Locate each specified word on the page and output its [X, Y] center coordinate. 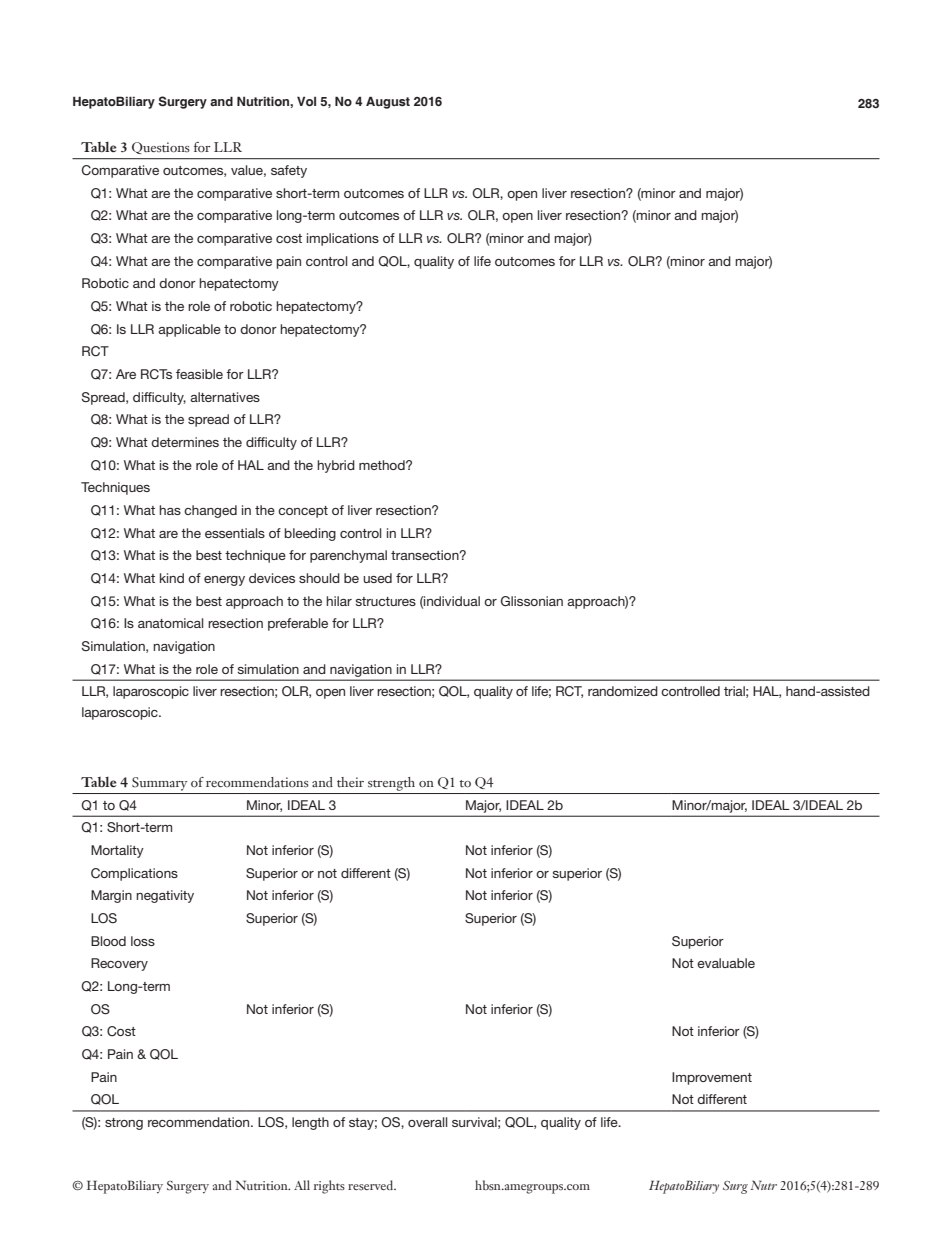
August [388, 102]
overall [427, 1122]
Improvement [712, 1078]
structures [385, 601]
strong [124, 1124]
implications [343, 239]
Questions [161, 148]
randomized [623, 691]
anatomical [170, 623]
